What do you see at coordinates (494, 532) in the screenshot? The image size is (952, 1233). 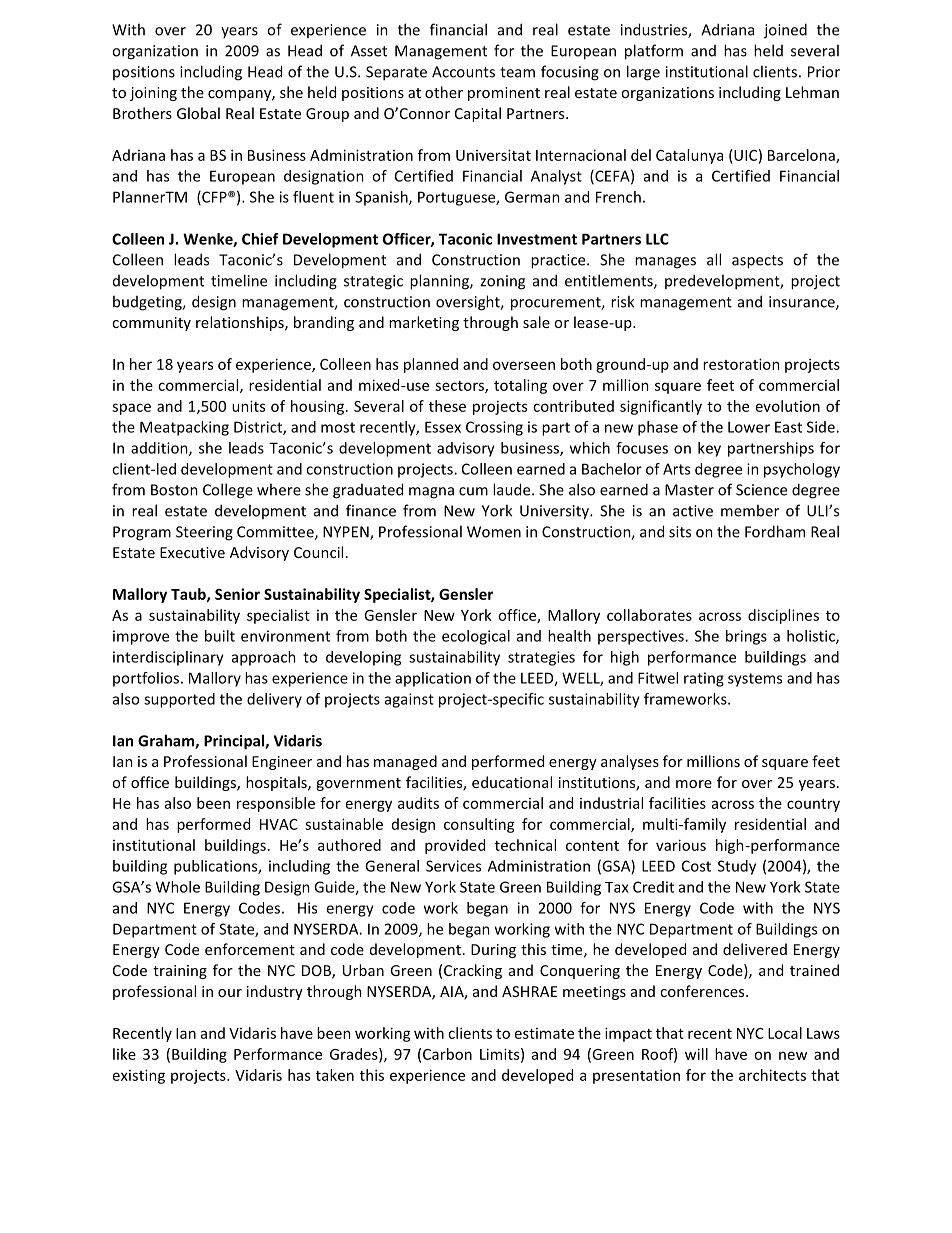 I see `Women` at bounding box center [494, 532].
